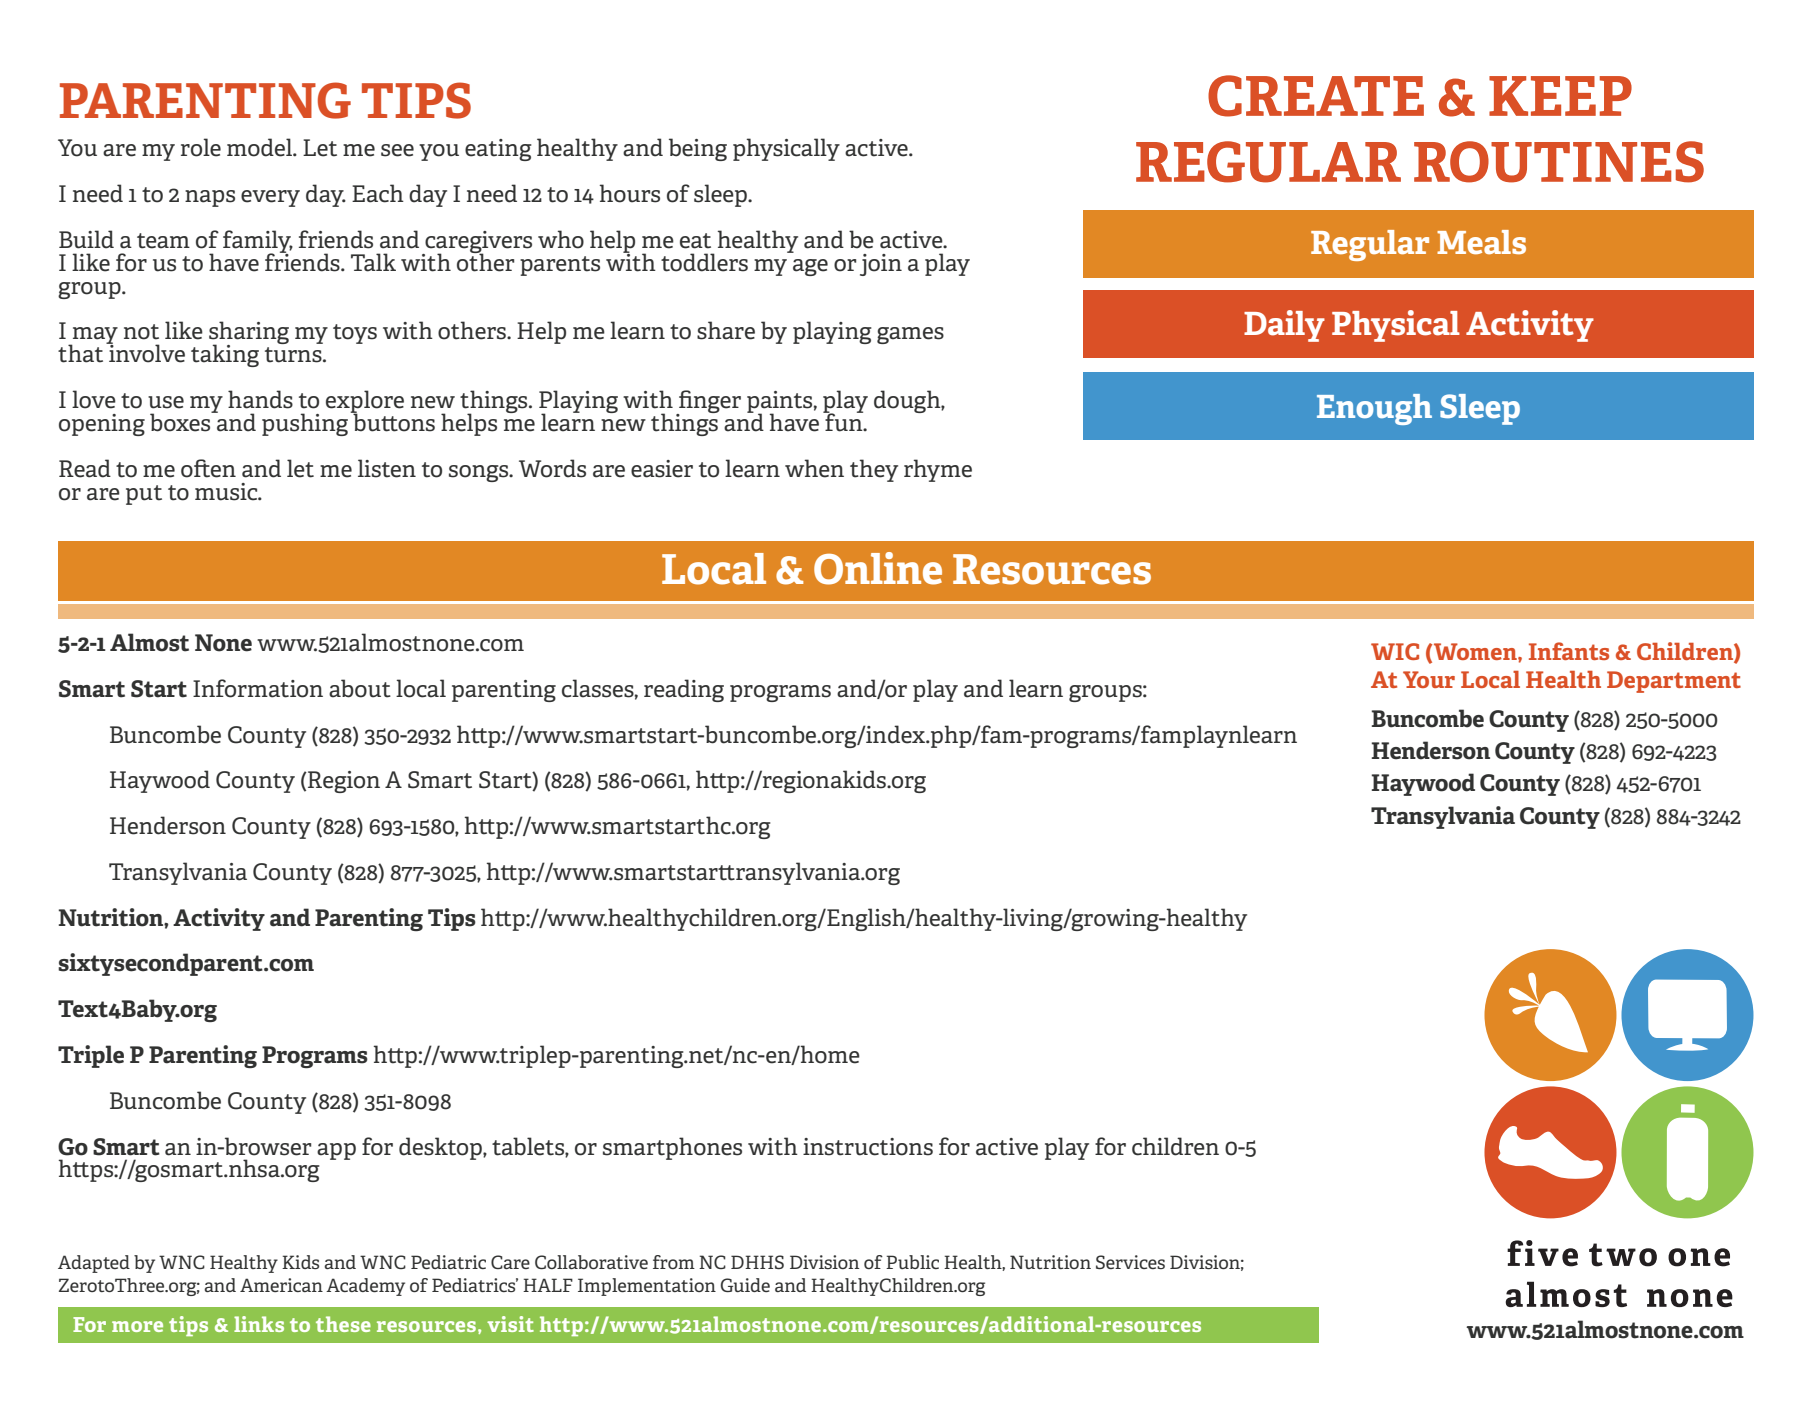 The width and height of the screenshot is (1813, 1401). I want to click on Information, so click(258, 688).
